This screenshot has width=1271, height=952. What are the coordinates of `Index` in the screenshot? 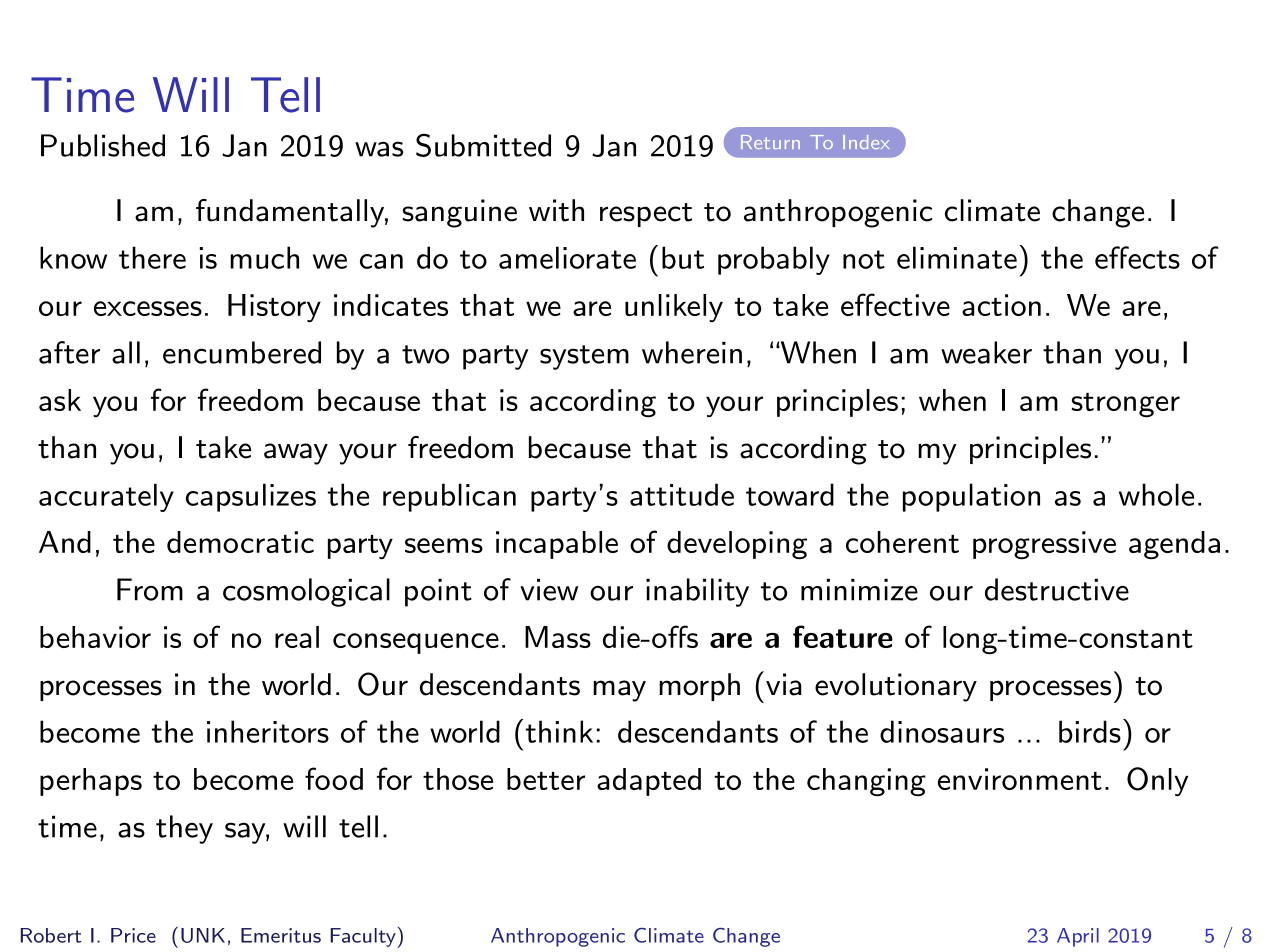 It's located at (866, 142).
